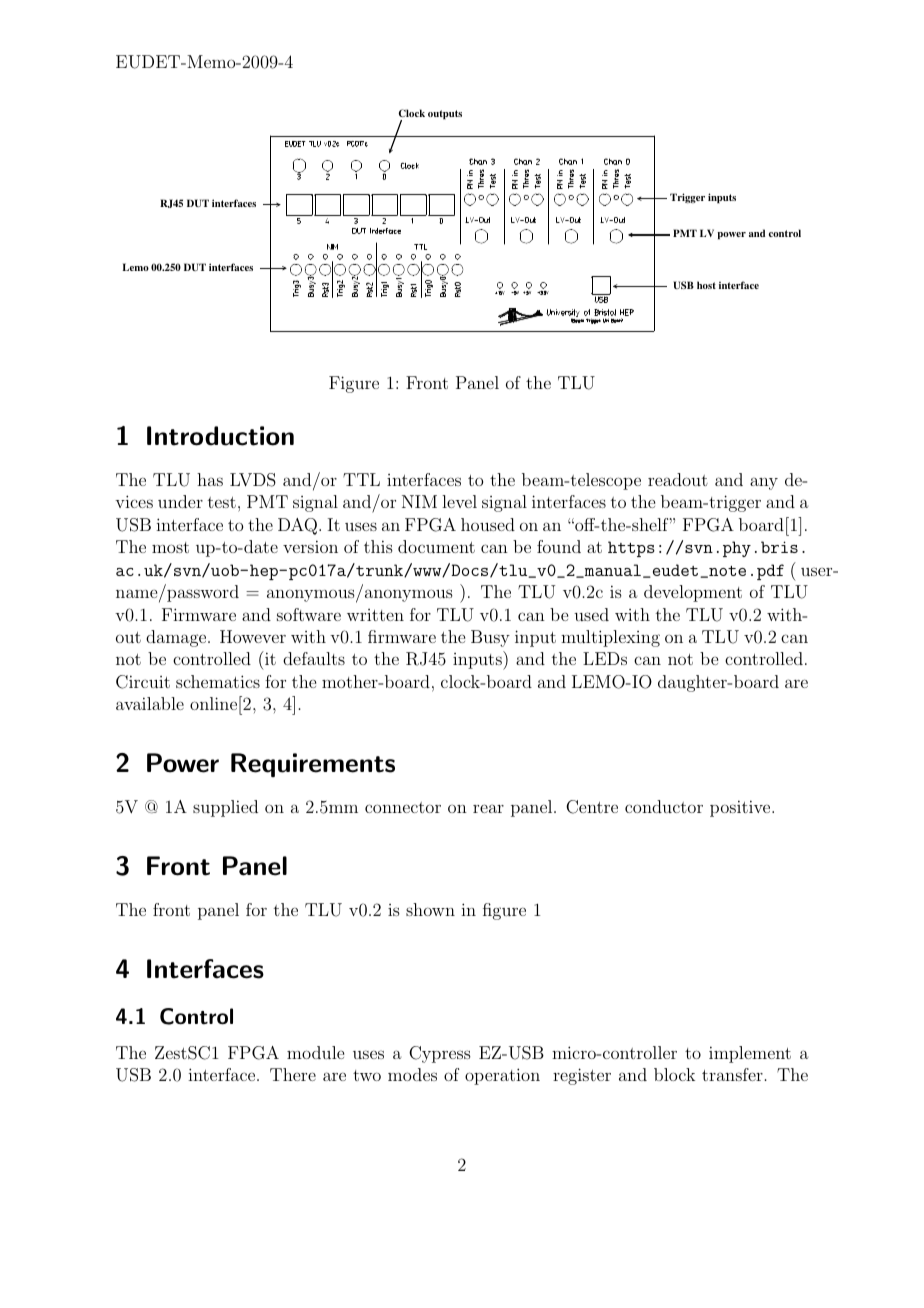 This image has height=1308, width=924. What do you see at coordinates (440, 1054) in the image?
I see `Cypress` at bounding box center [440, 1054].
